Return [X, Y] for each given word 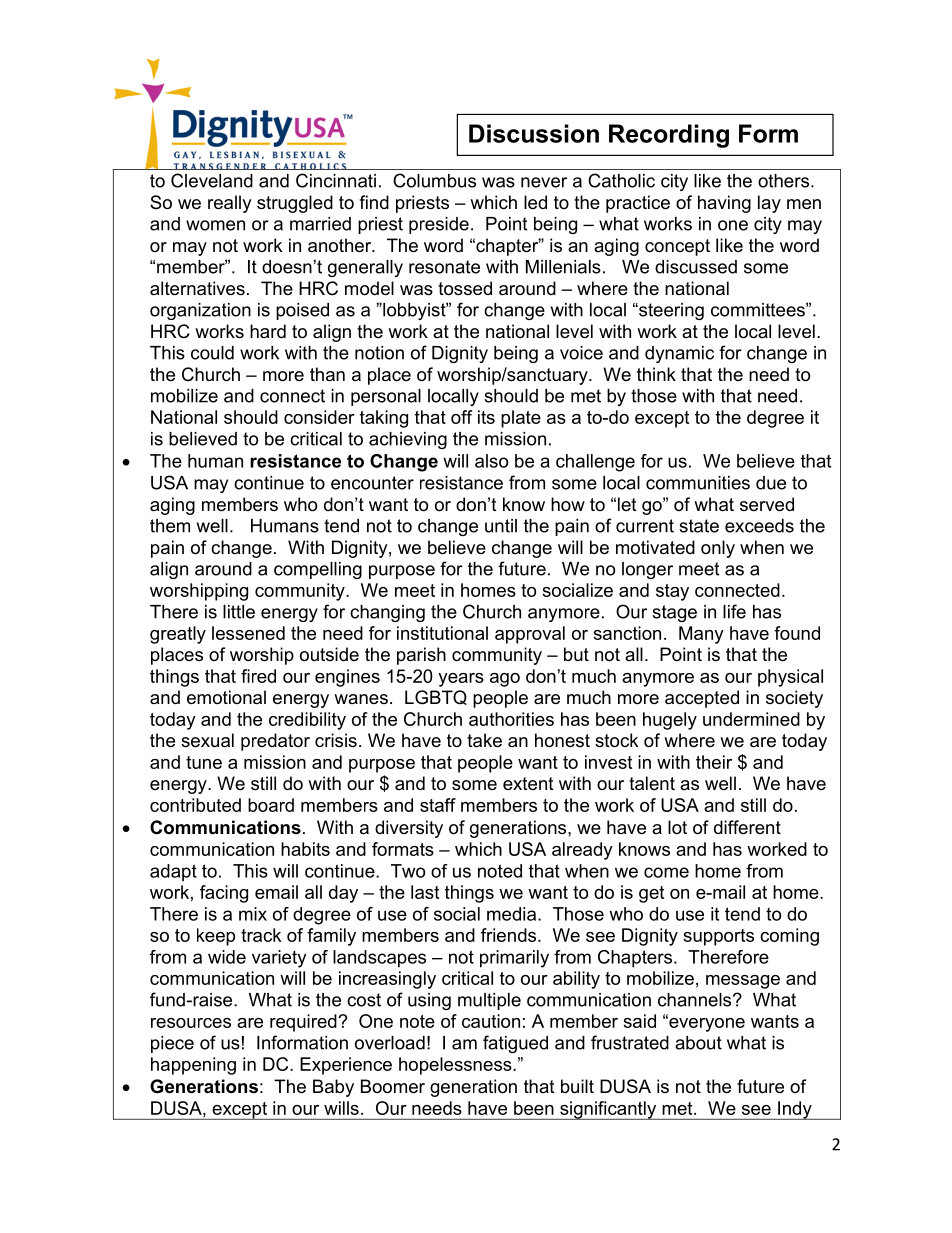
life [734, 611]
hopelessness [456, 1066]
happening [193, 1066]
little [239, 612]
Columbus [434, 180]
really [230, 204]
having [724, 204]
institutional [442, 633]
